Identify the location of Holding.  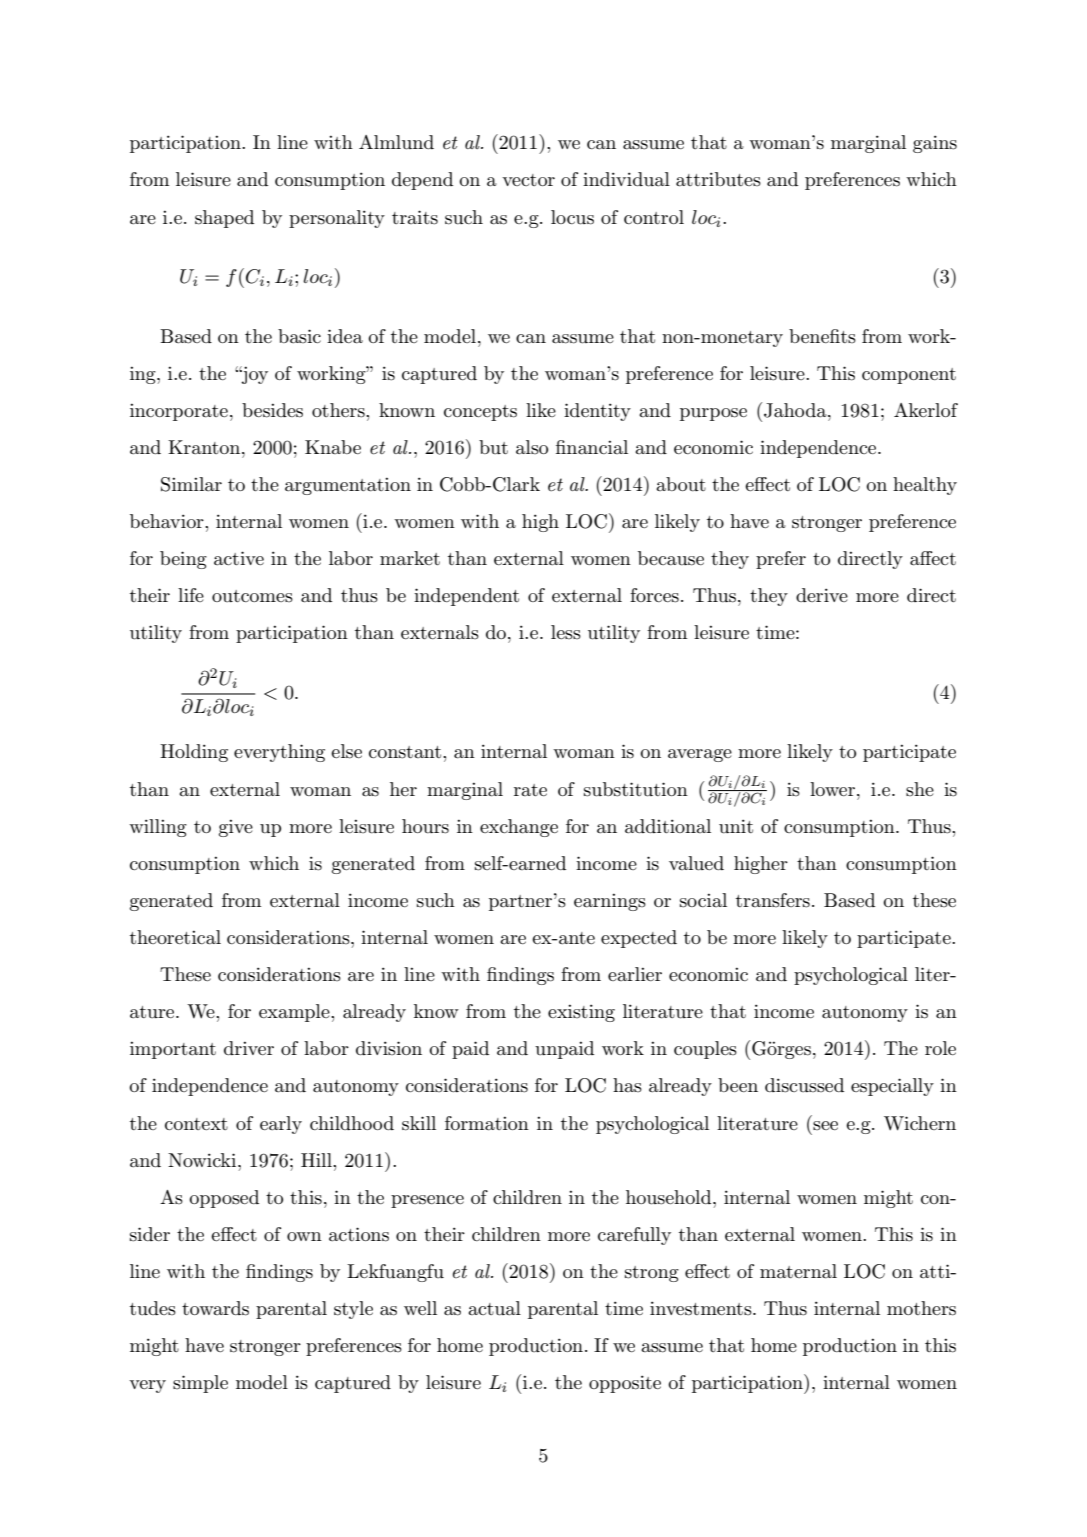
(194, 753).
